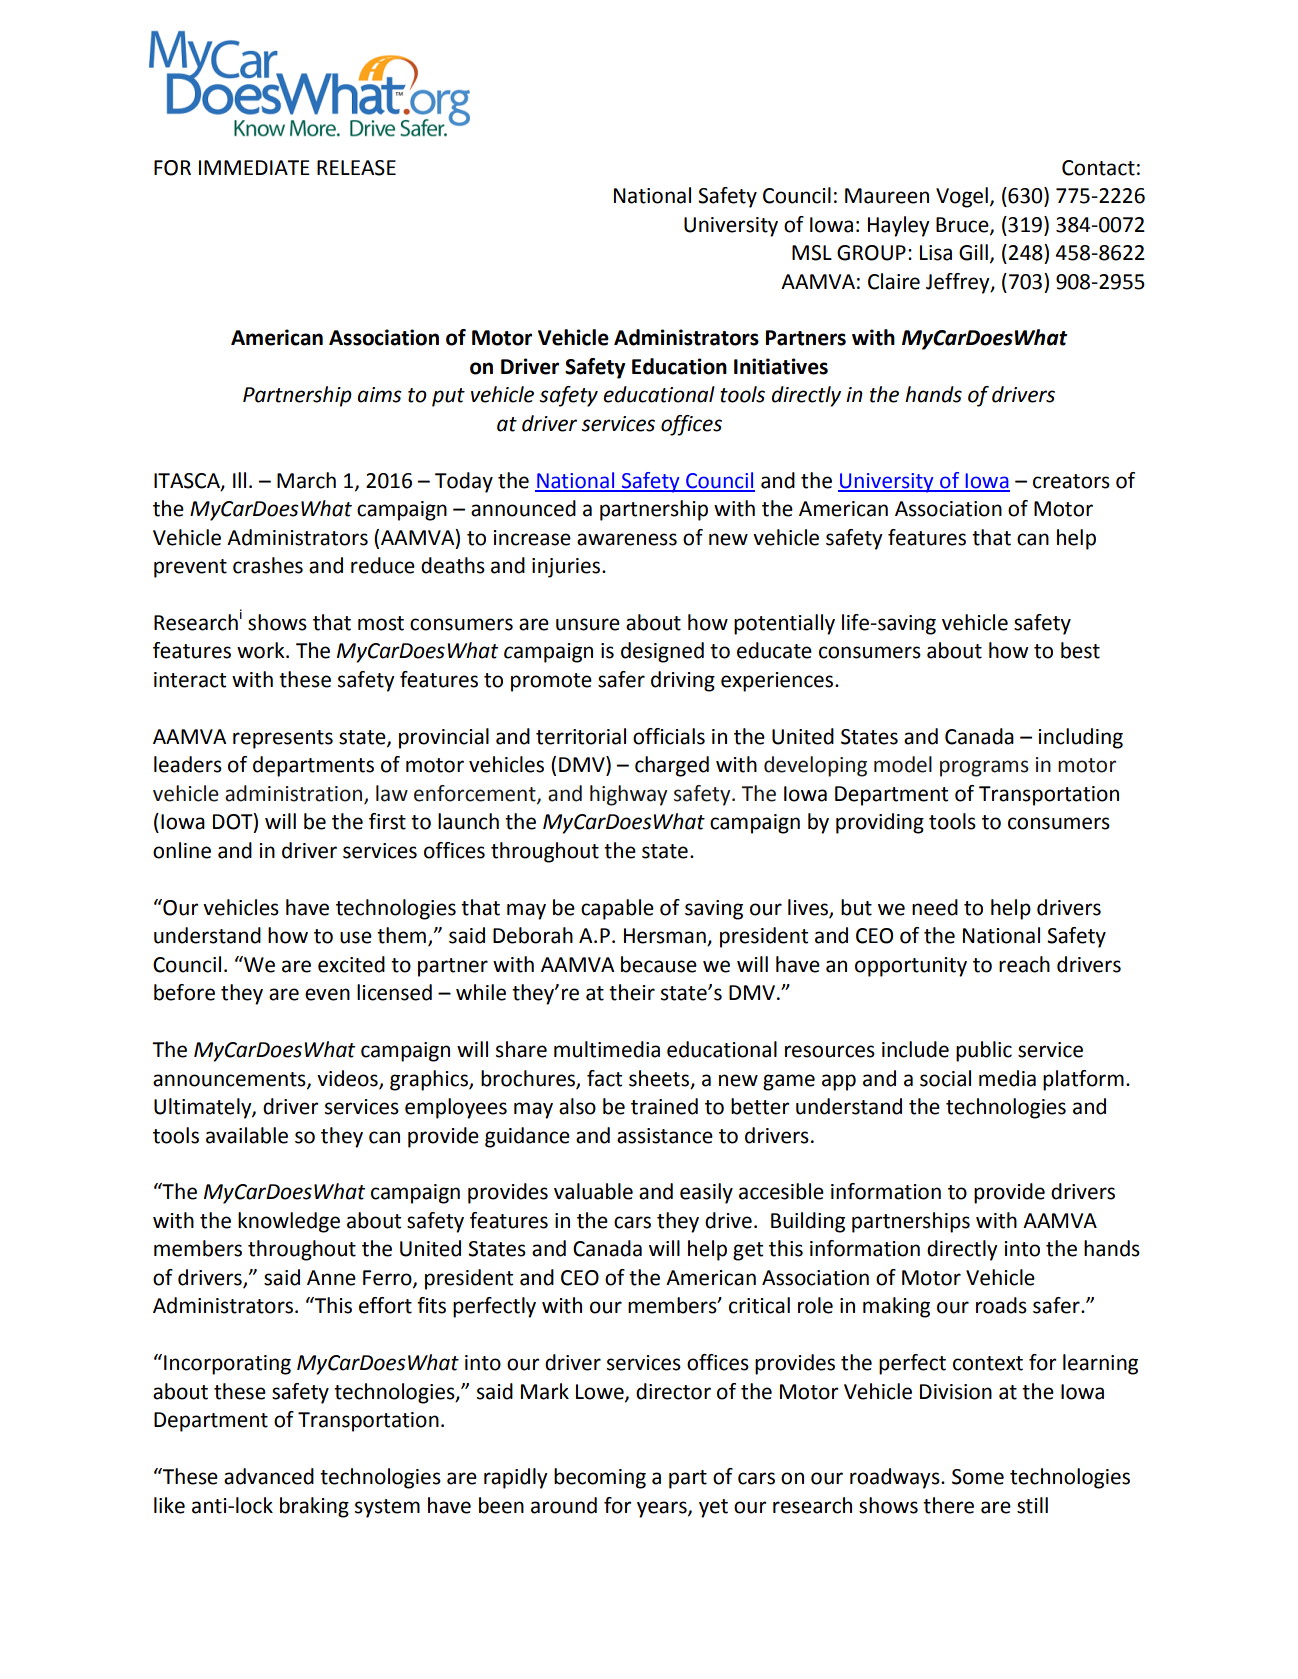 The height and width of the screenshot is (1679, 1298). What do you see at coordinates (812, 253) in the screenshot?
I see `MSL` at bounding box center [812, 253].
